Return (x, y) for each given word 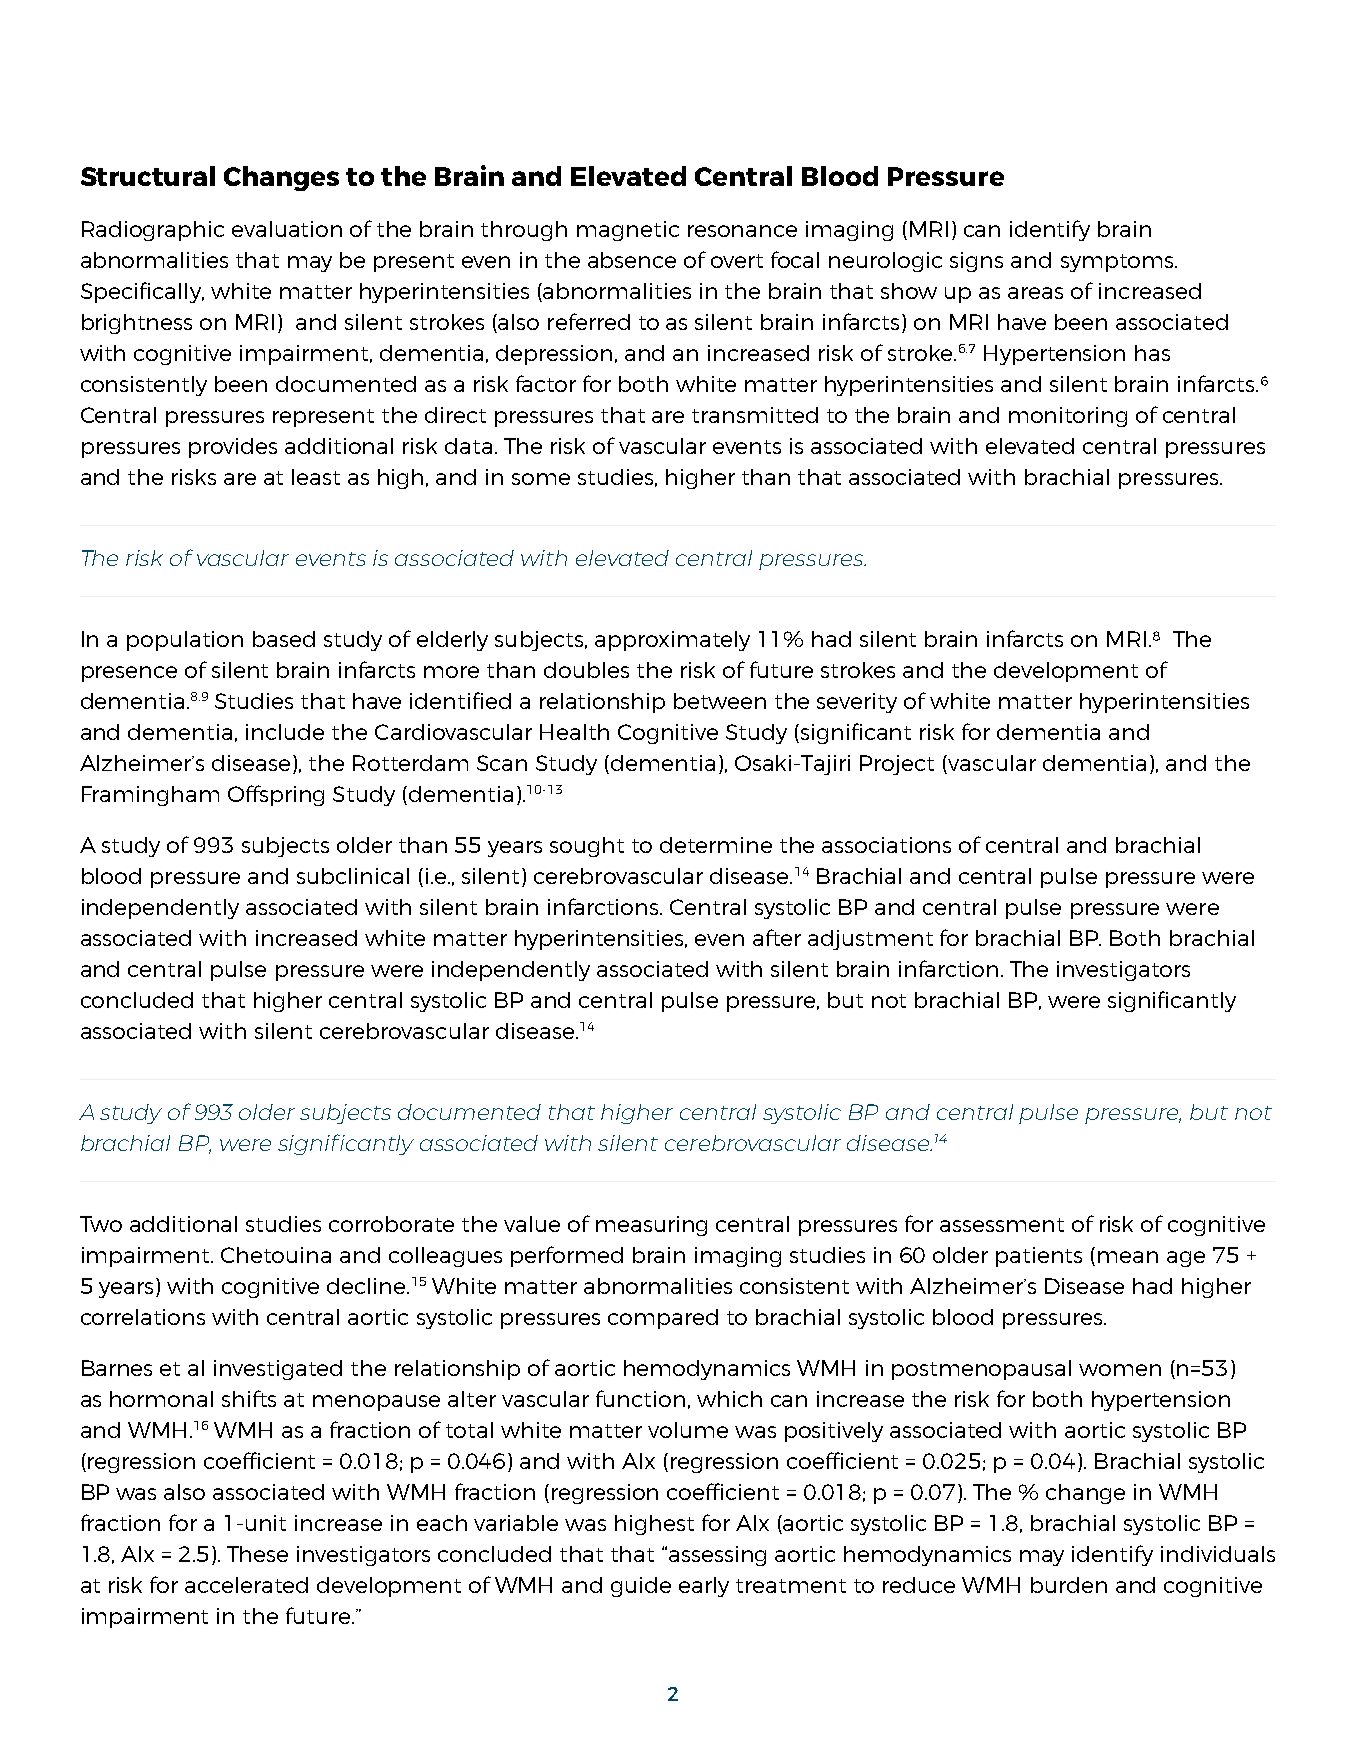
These (257, 1554)
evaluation (287, 229)
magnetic (628, 231)
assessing (717, 1556)
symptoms (1118, 263)
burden (1069, 1585)
